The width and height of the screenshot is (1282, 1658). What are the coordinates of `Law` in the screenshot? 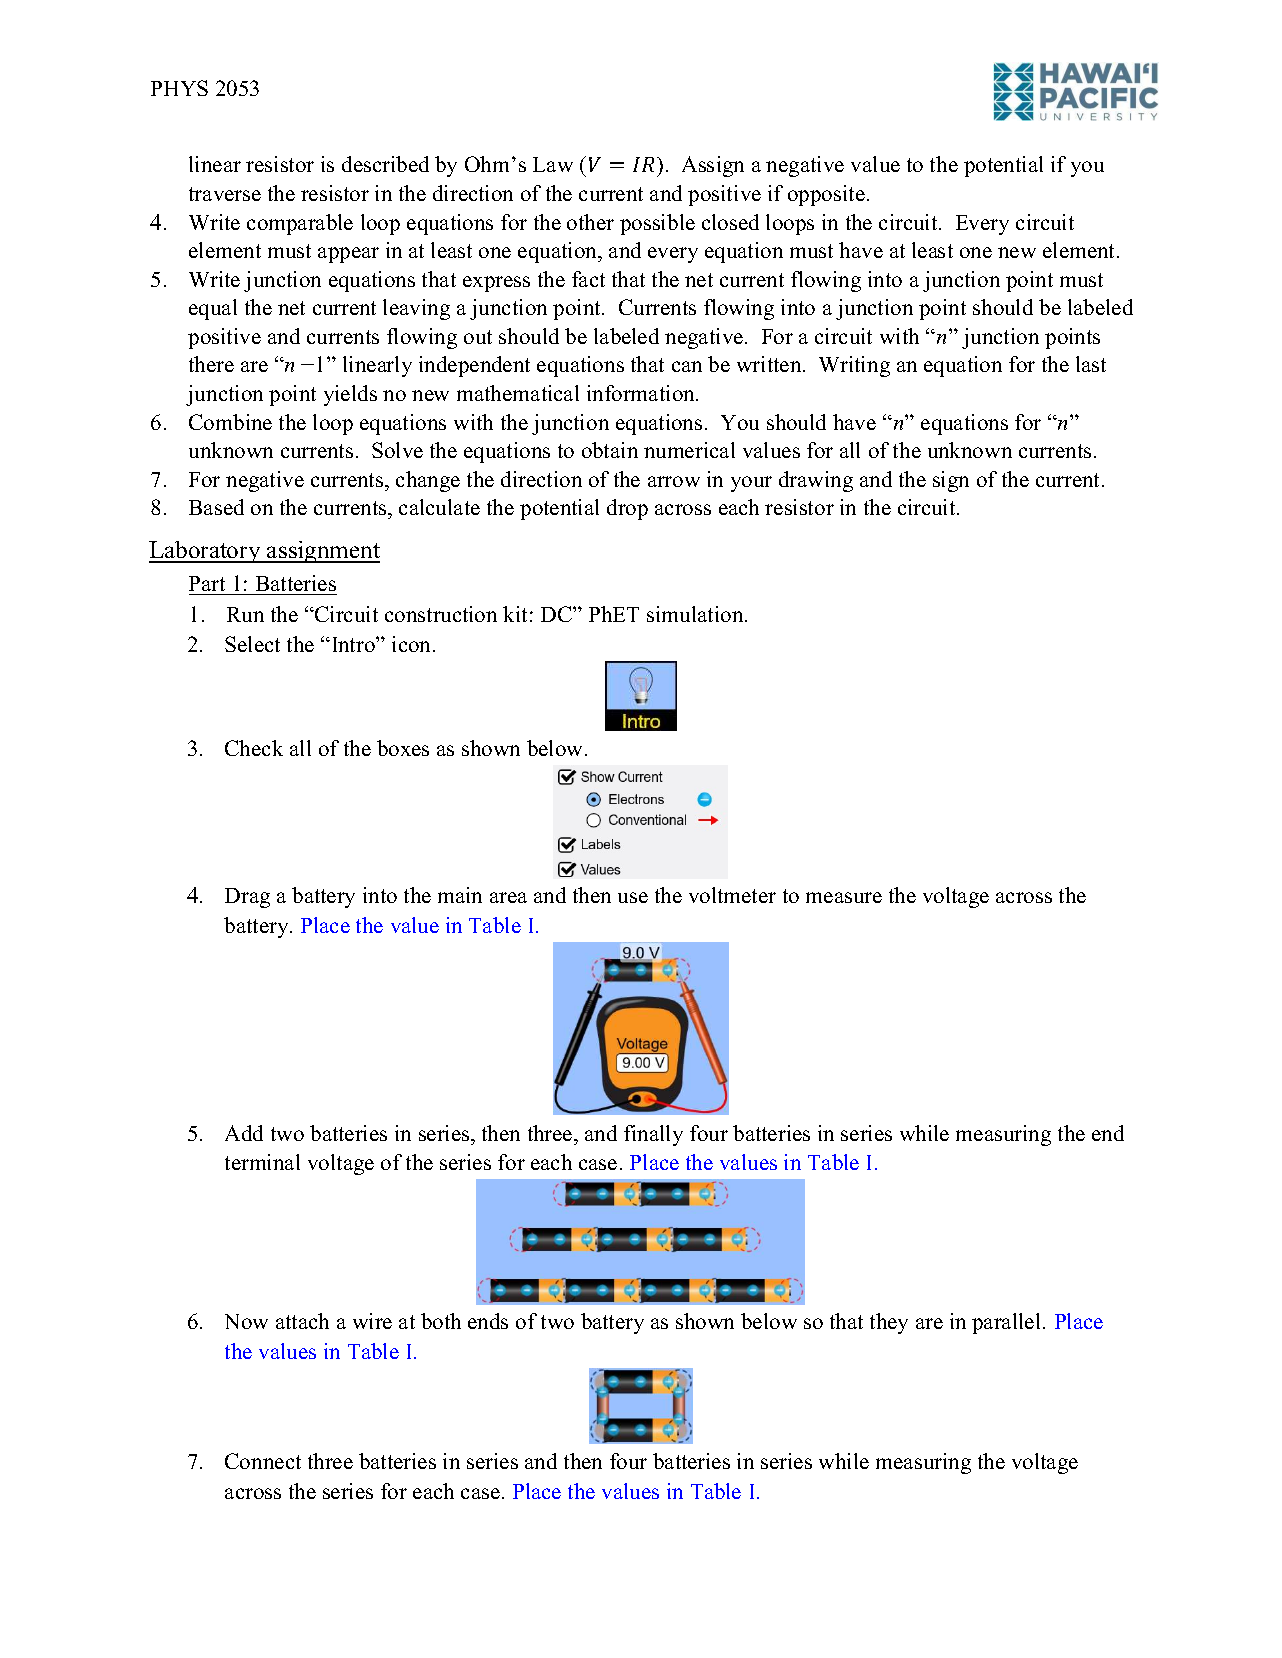 It's located at (553, 164).
